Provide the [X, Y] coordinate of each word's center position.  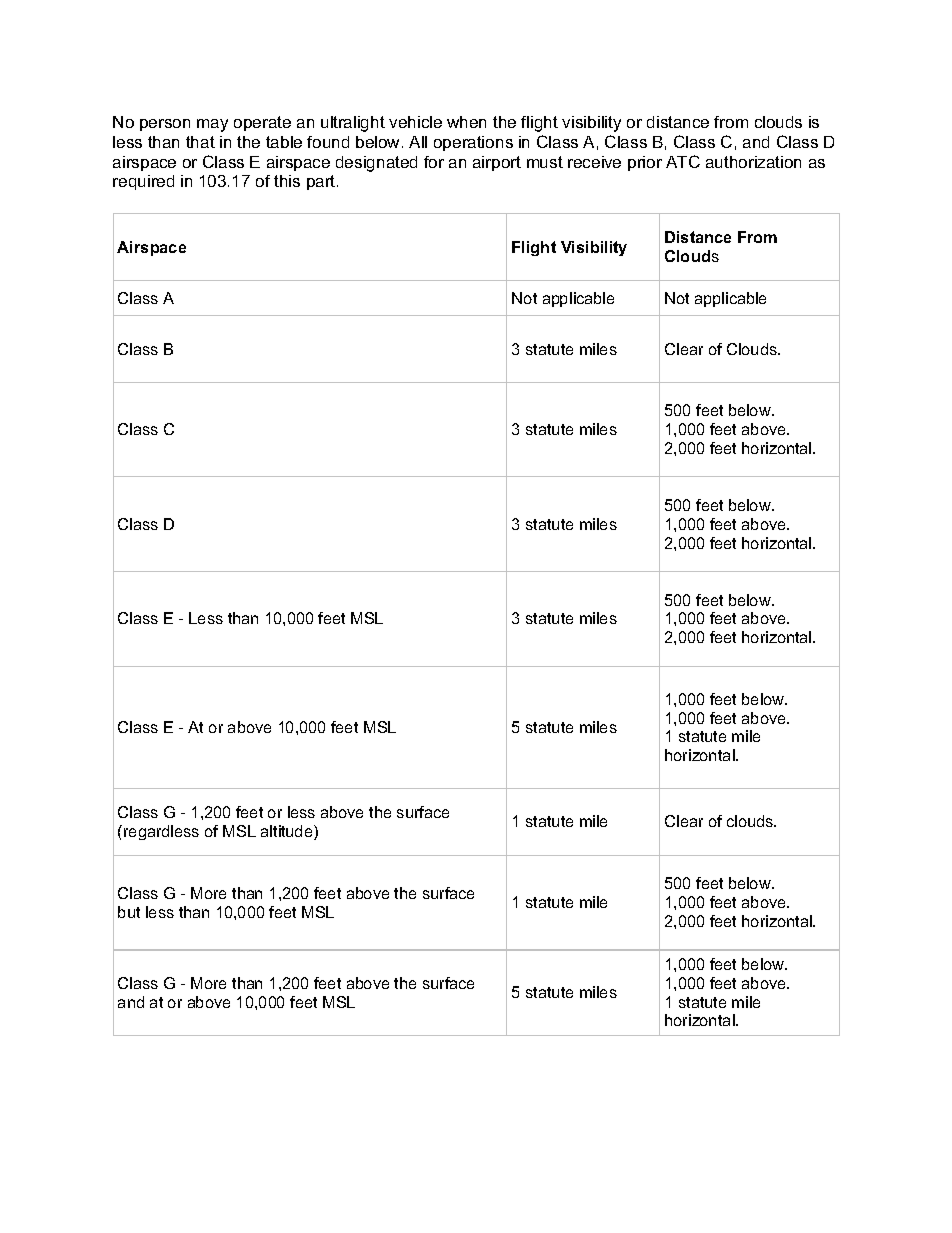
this [287, 181]
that [200, 142]
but [129, 912]
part [322, 182]
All [418, 142]
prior [645, 163]
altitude [288, 832]
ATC [683, 161]
